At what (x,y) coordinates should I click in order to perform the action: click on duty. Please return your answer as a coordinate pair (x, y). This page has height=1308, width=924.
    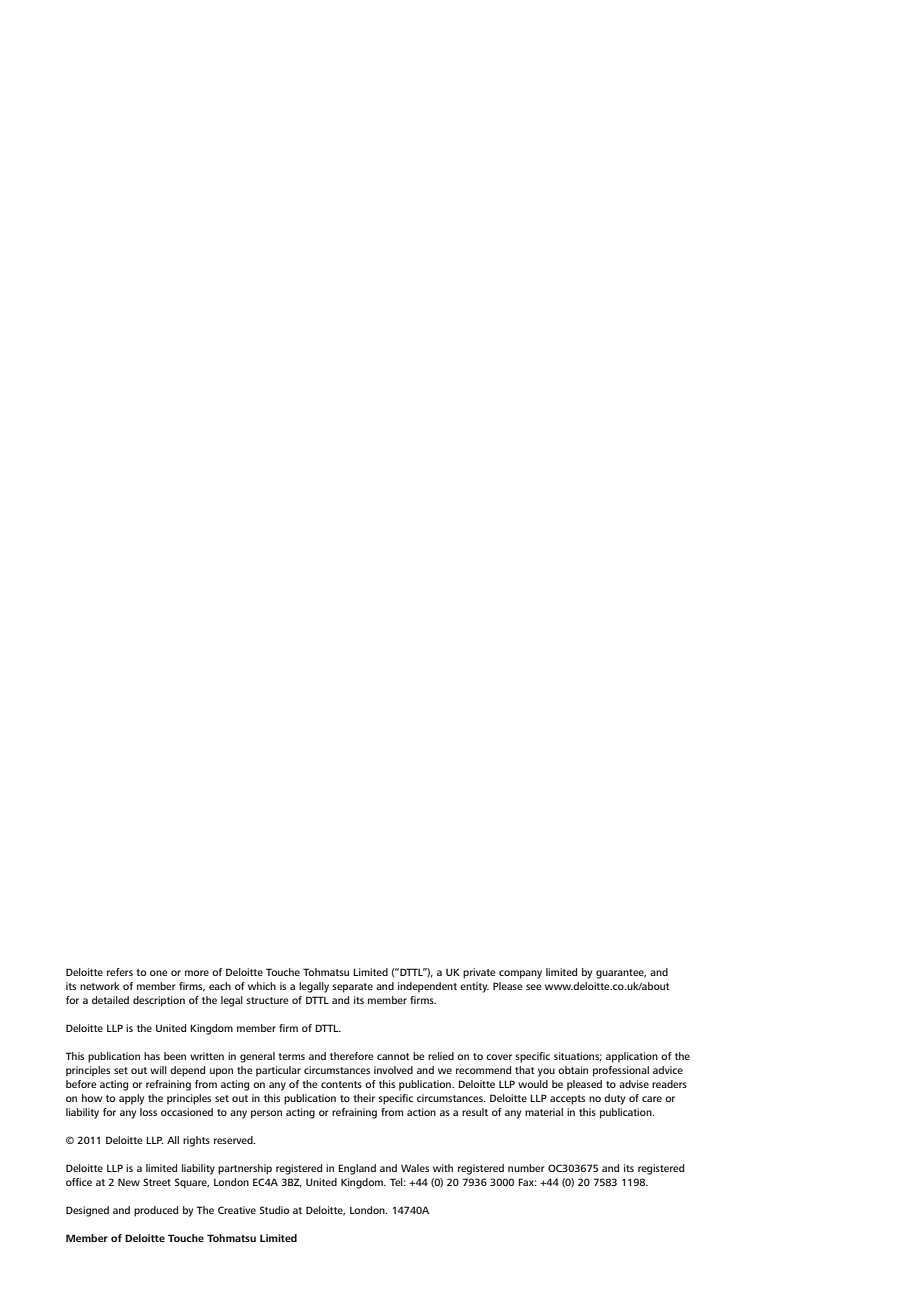
    Looking at the image, I should click on (614, 1099).
